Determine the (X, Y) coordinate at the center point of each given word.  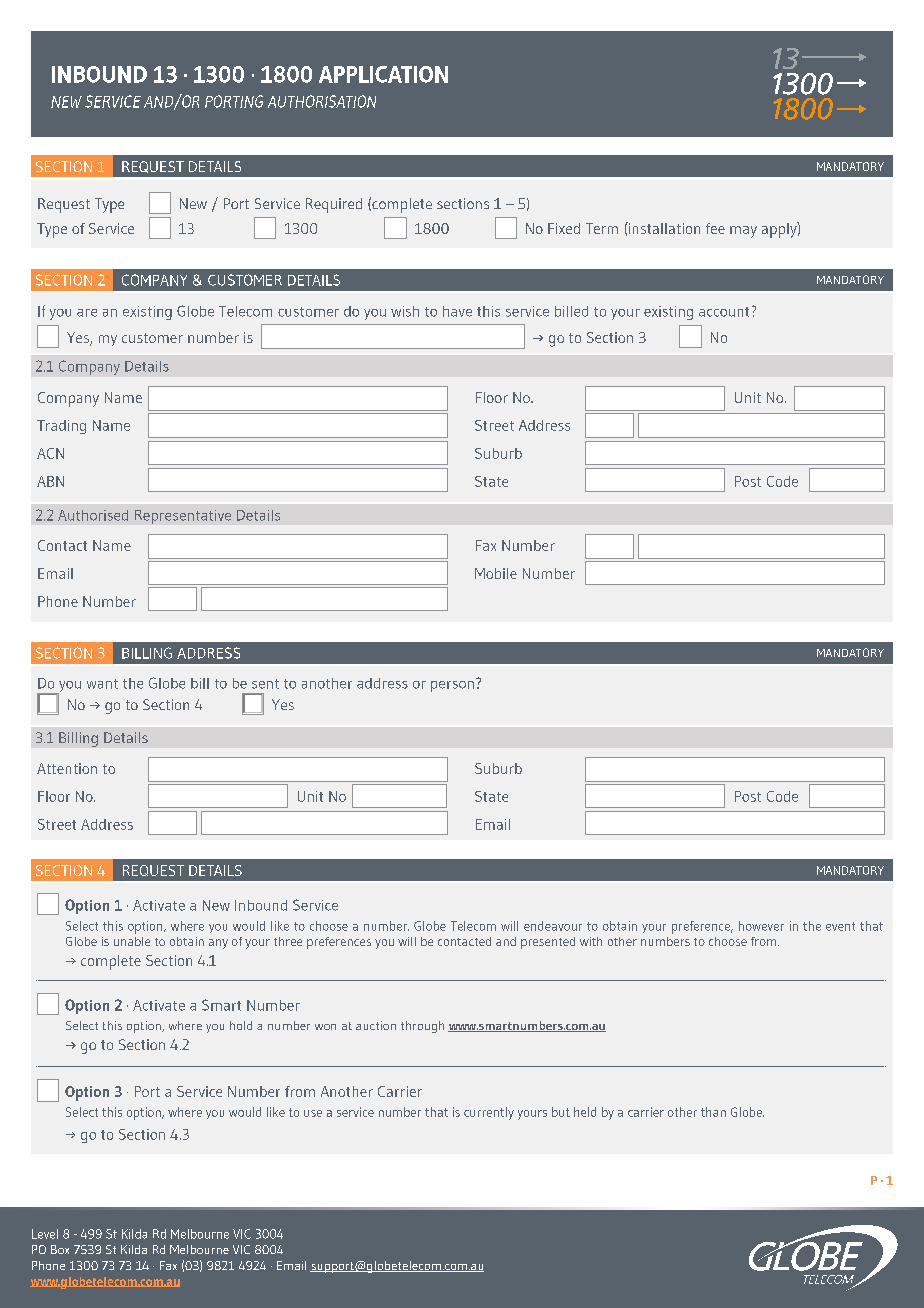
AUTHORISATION (322, 101)
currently (489, 1113)
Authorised (93, 515)
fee (715, 228)
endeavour (553, 926)
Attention (67, 768)
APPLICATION (383, 74)
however (761, 926)
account (724, 312)
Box (60, 1249)
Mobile (496, 573)
